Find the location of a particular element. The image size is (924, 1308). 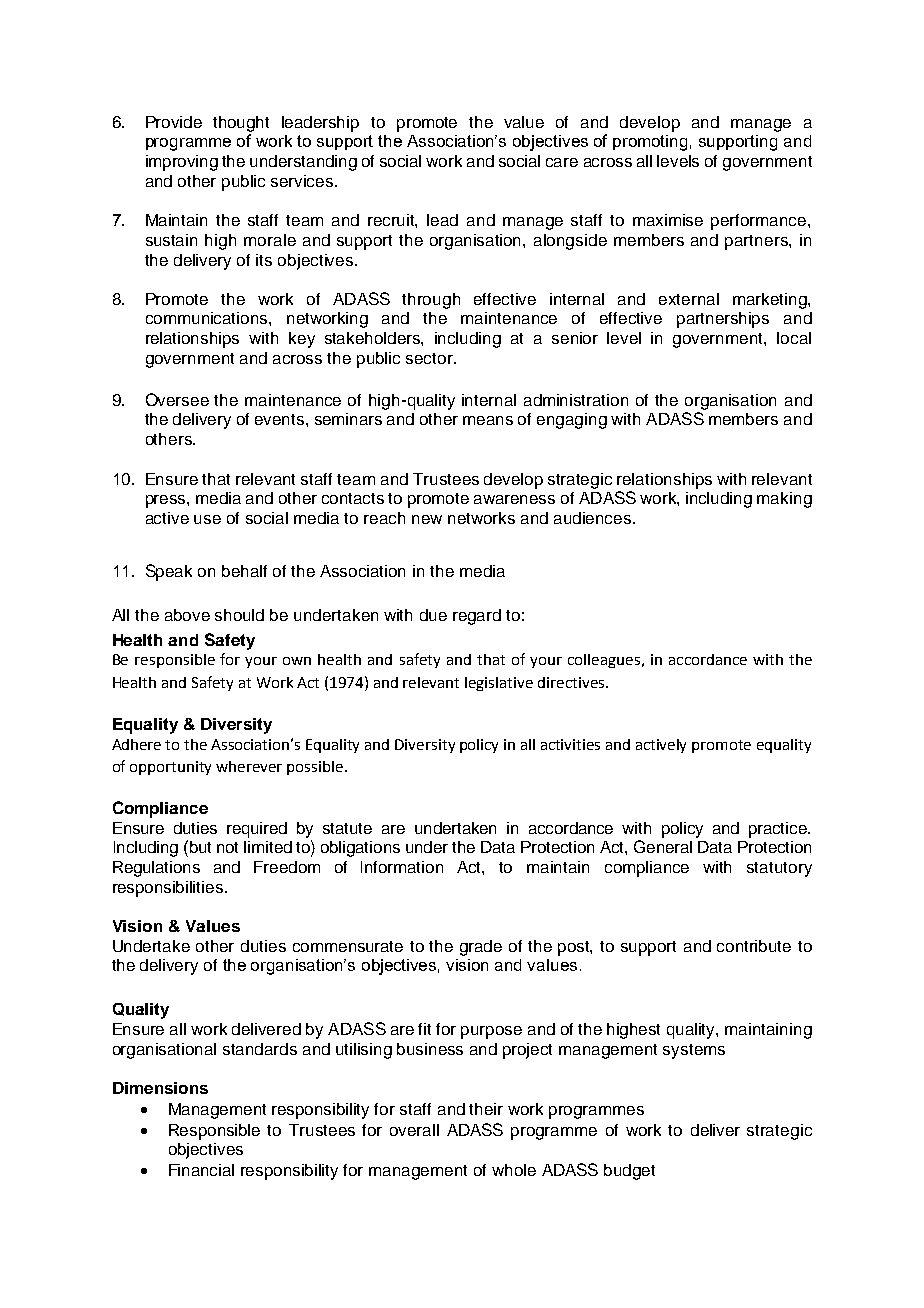

statutory is located at coordinates (779, 869).
